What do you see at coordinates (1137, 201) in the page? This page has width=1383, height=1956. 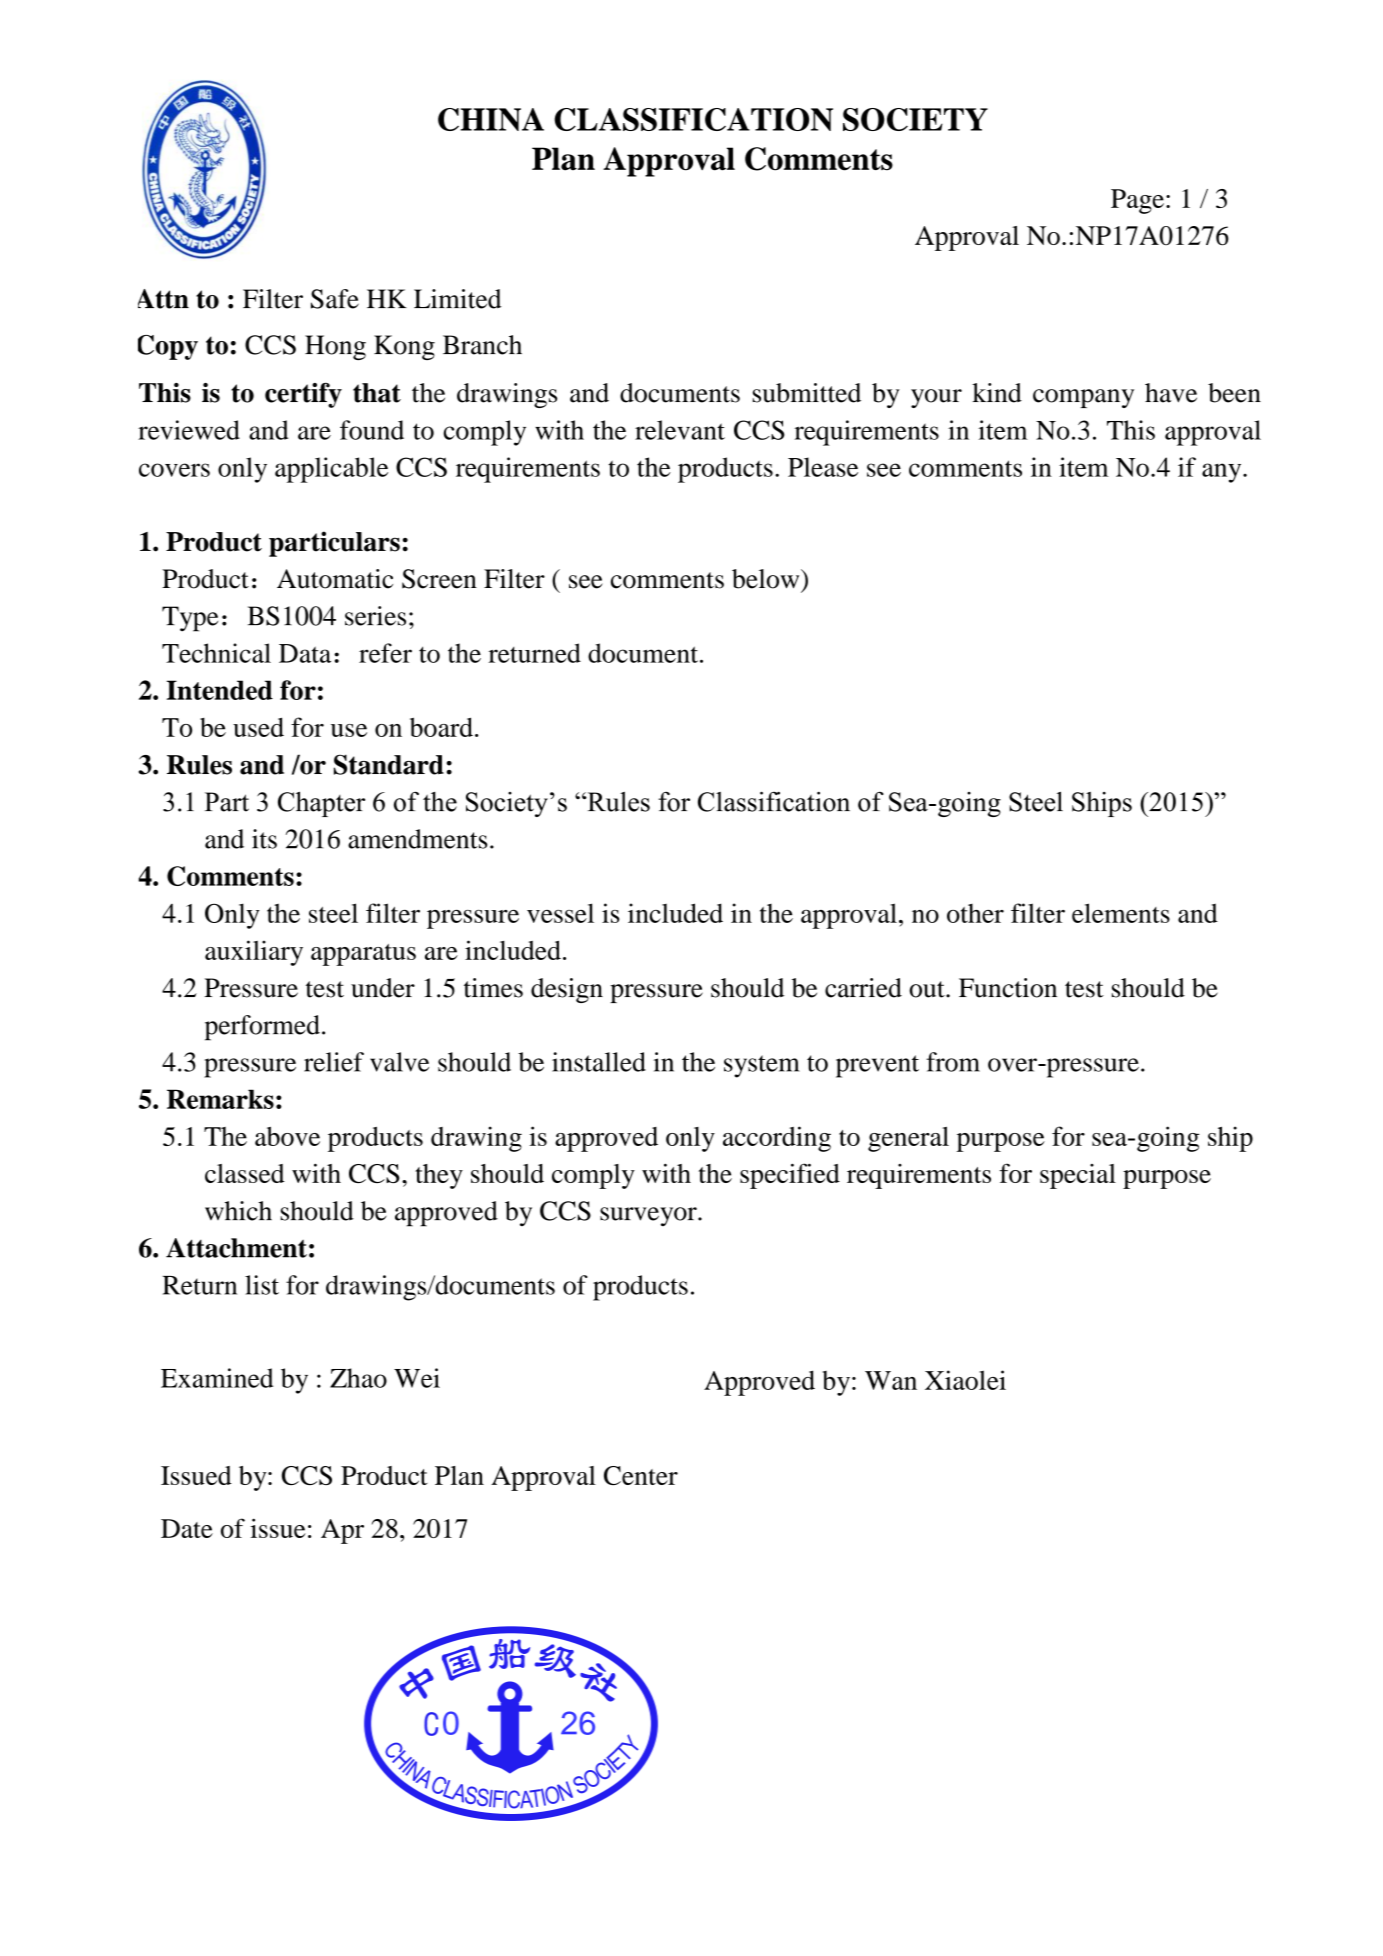 I see `Page` at bounding box center [1137, 201].
